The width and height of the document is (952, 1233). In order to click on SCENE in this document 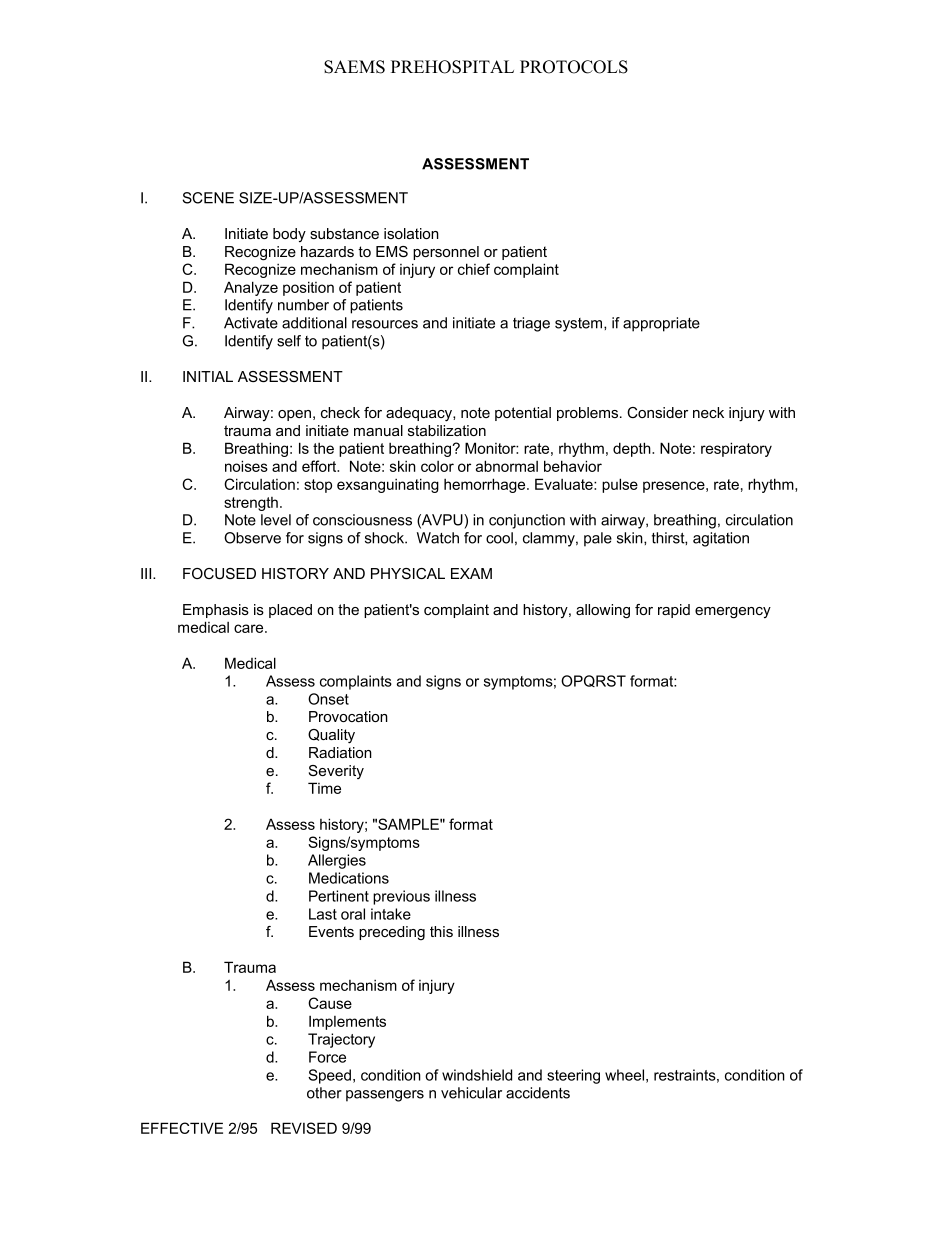, I will do `click(208, 198)`.
